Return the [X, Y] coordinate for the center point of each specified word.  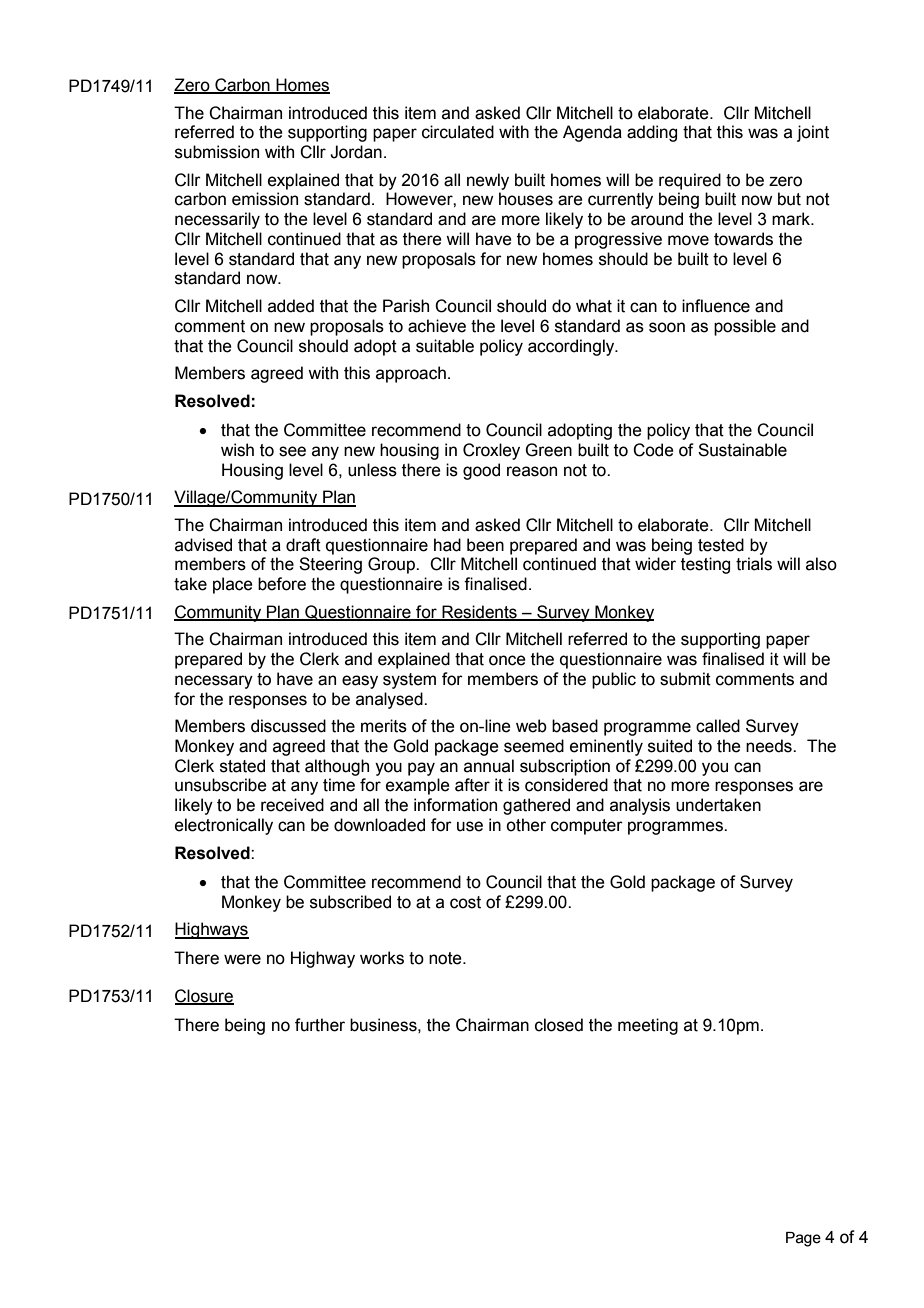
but [789, 199]
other [526, 825]
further [320, 1025]
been [485, 545]
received [292, 805]
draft [303, 545]
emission [265, 199]
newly [488, 181]
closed [559, 1025]
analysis [640, 806]
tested [721, 545]
